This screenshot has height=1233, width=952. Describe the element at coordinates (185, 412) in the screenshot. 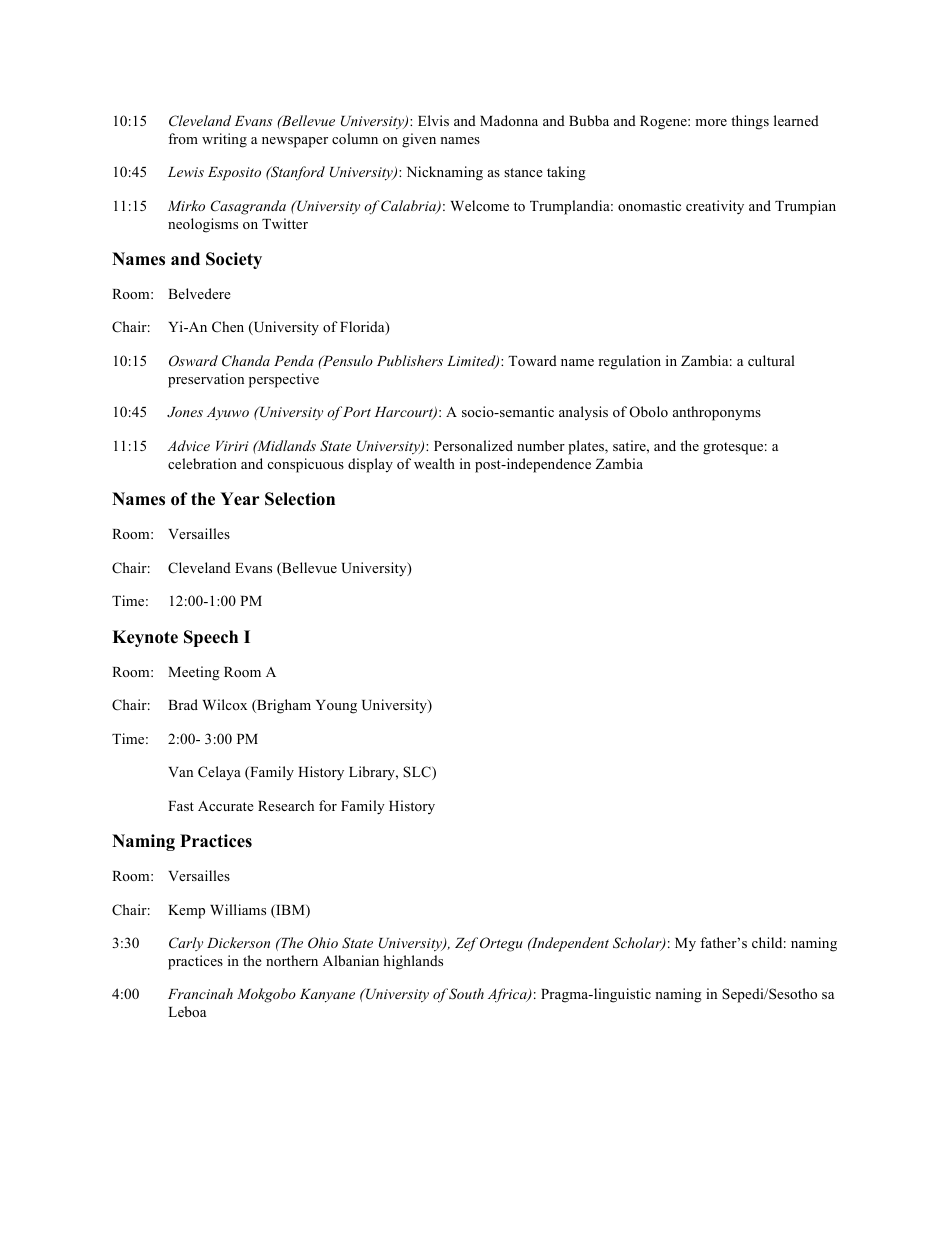

I see `Jones` at that location.
